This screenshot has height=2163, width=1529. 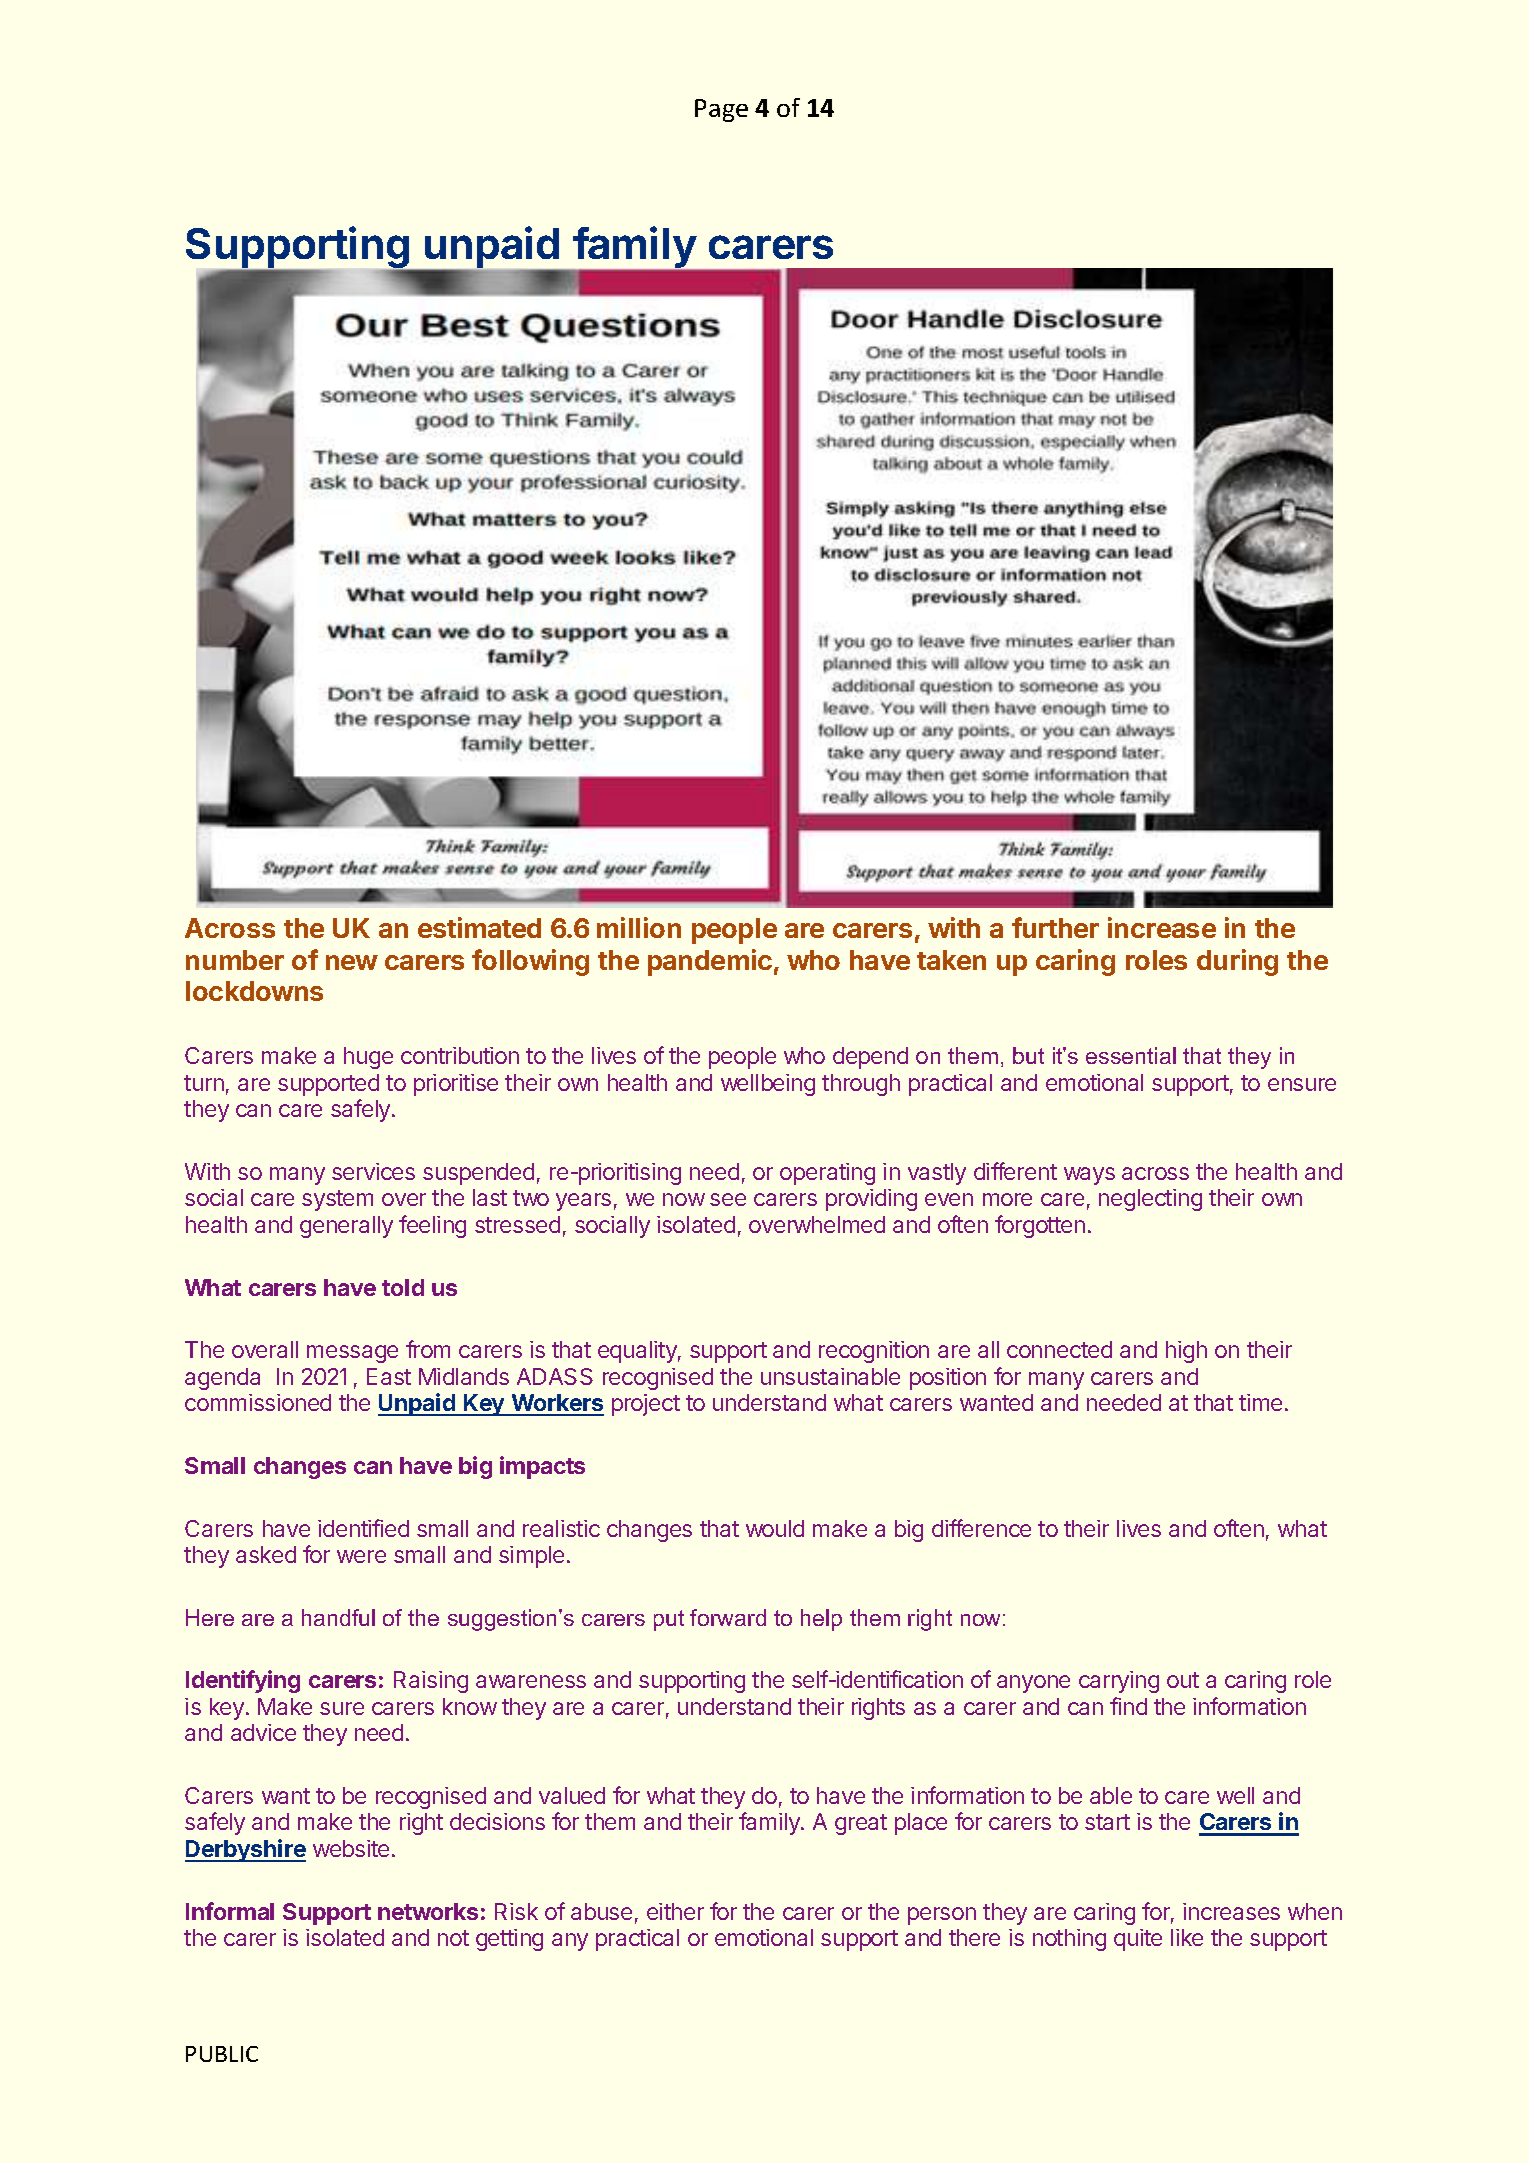 I want to click on million, so click(x=639, y=927).
